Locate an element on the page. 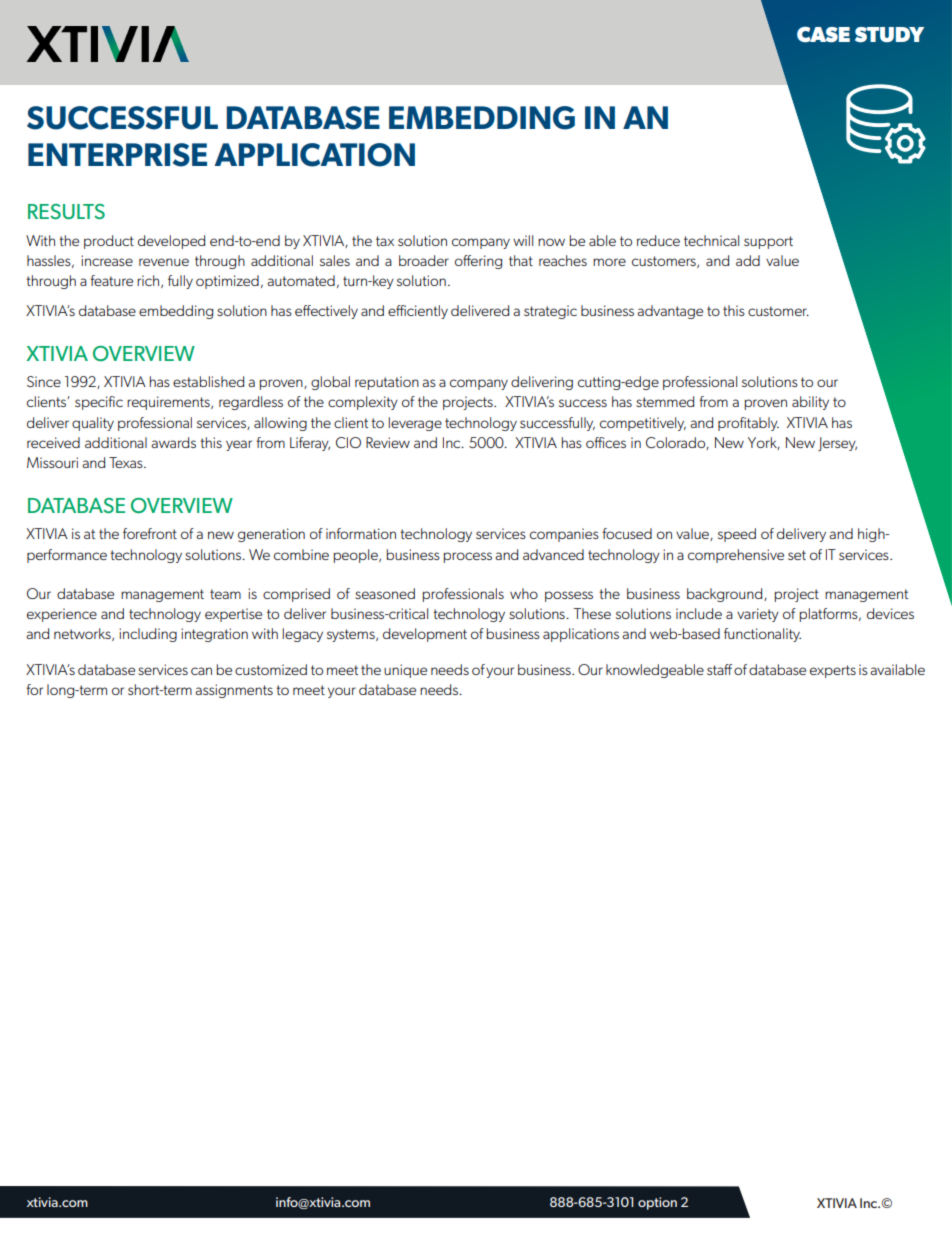  can is located at coordinates (201, 671).
